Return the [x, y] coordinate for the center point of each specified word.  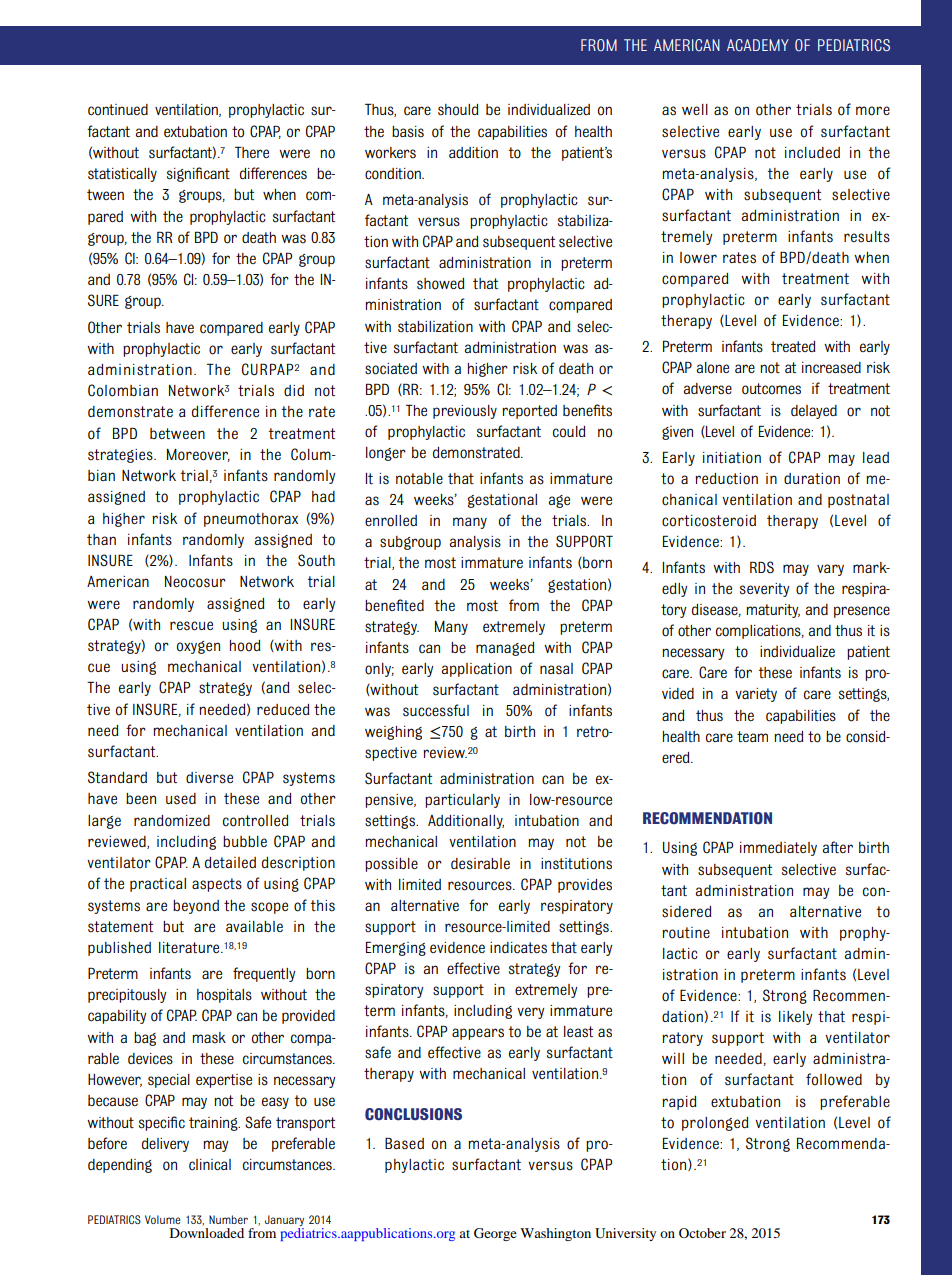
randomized [172, 821]
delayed [814, 412]
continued [118, 110]
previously [465, 412]
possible [391, 865]
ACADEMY [758, 45]
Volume [162, 1219]
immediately [778, 849]
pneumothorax [251, 520]
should [458, 110]
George [495, 1234]
